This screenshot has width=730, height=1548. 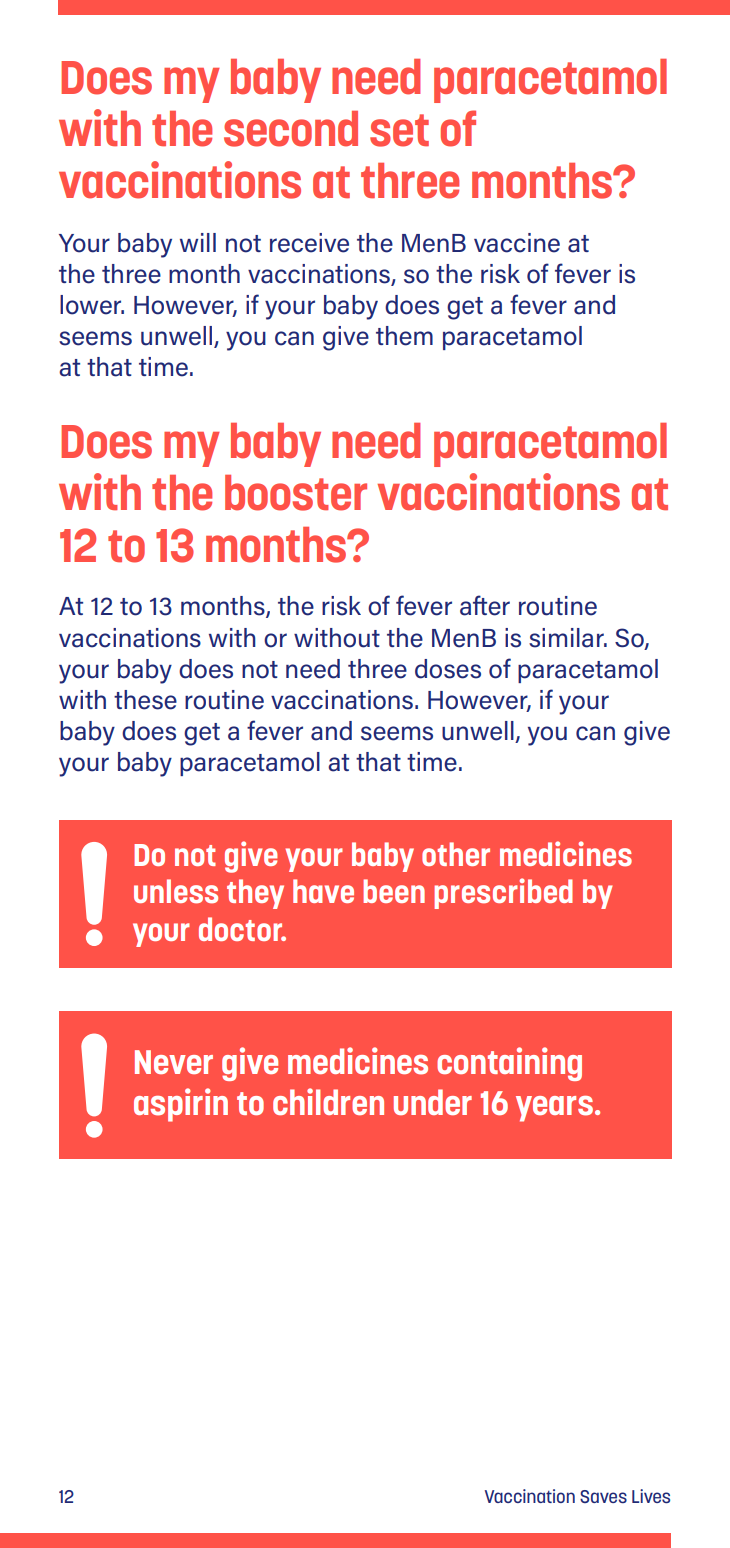 What do you see at coordinates (198, 242) in the screenshot?
I see `will` at bounding box center [198, 242].
